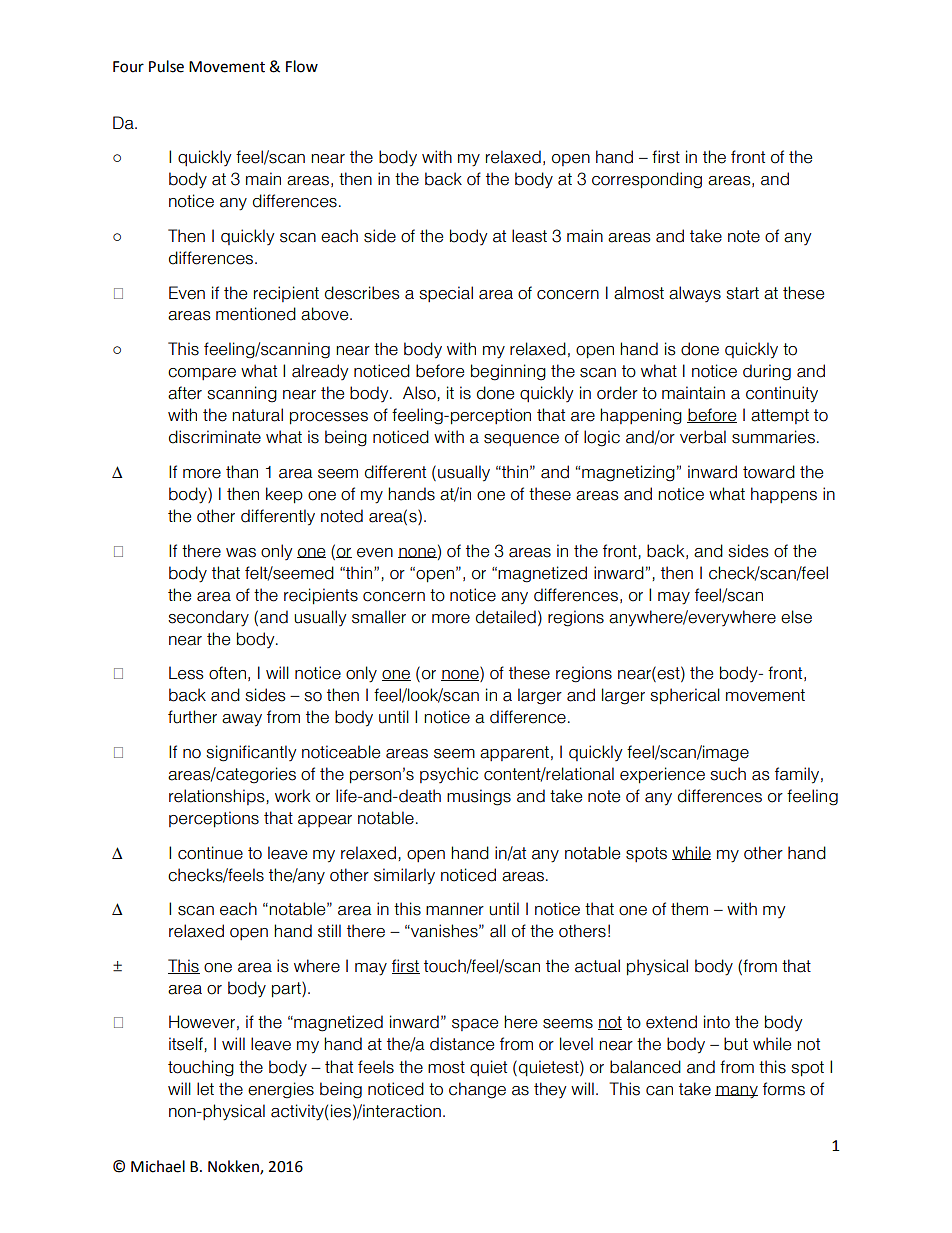 This screenshot has width=952, height=1233. I want to click on Flow, so click(302, 66).
